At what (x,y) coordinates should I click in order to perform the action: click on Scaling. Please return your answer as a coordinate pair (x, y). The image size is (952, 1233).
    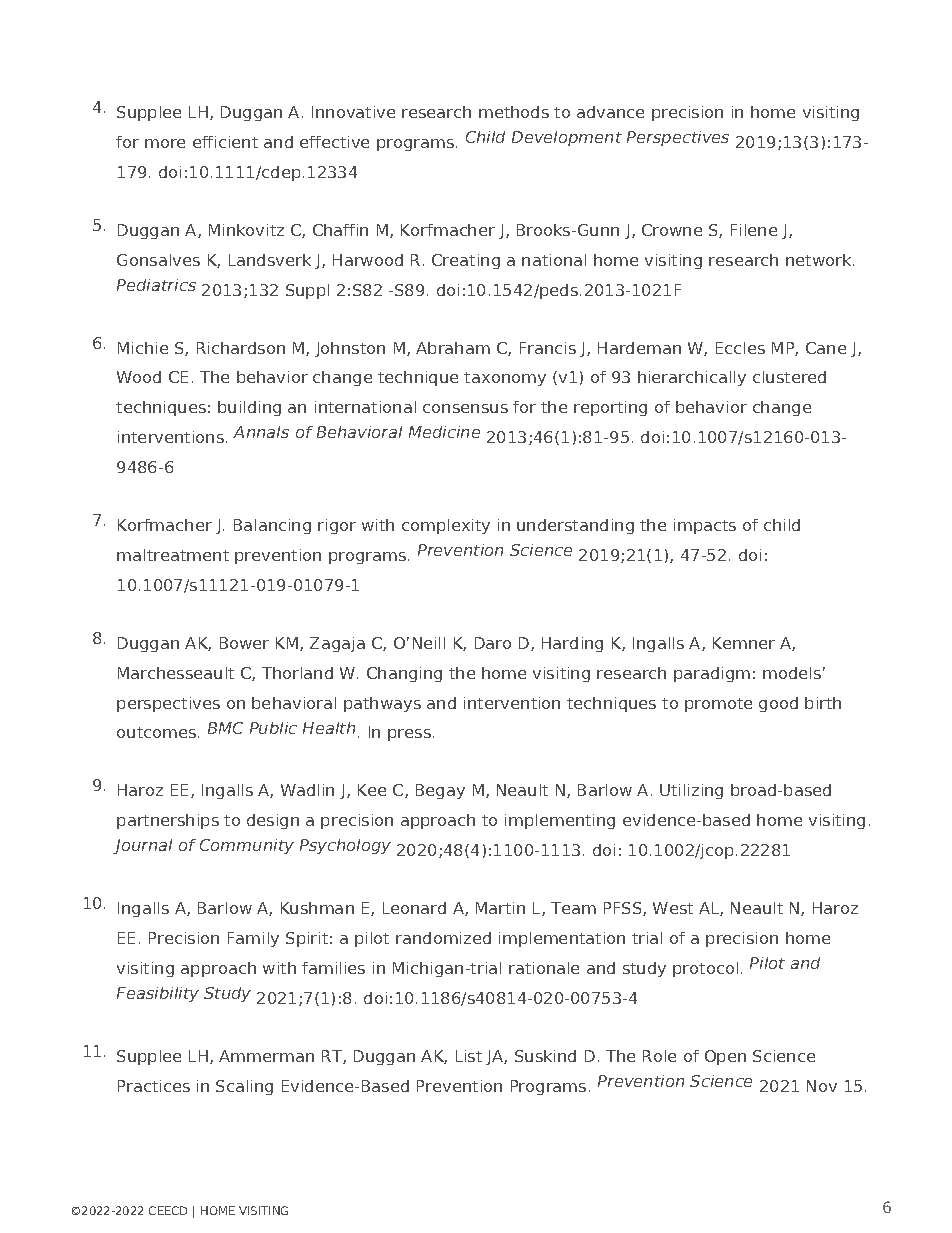
    Looking at the image, I should click on (244, 1087).
